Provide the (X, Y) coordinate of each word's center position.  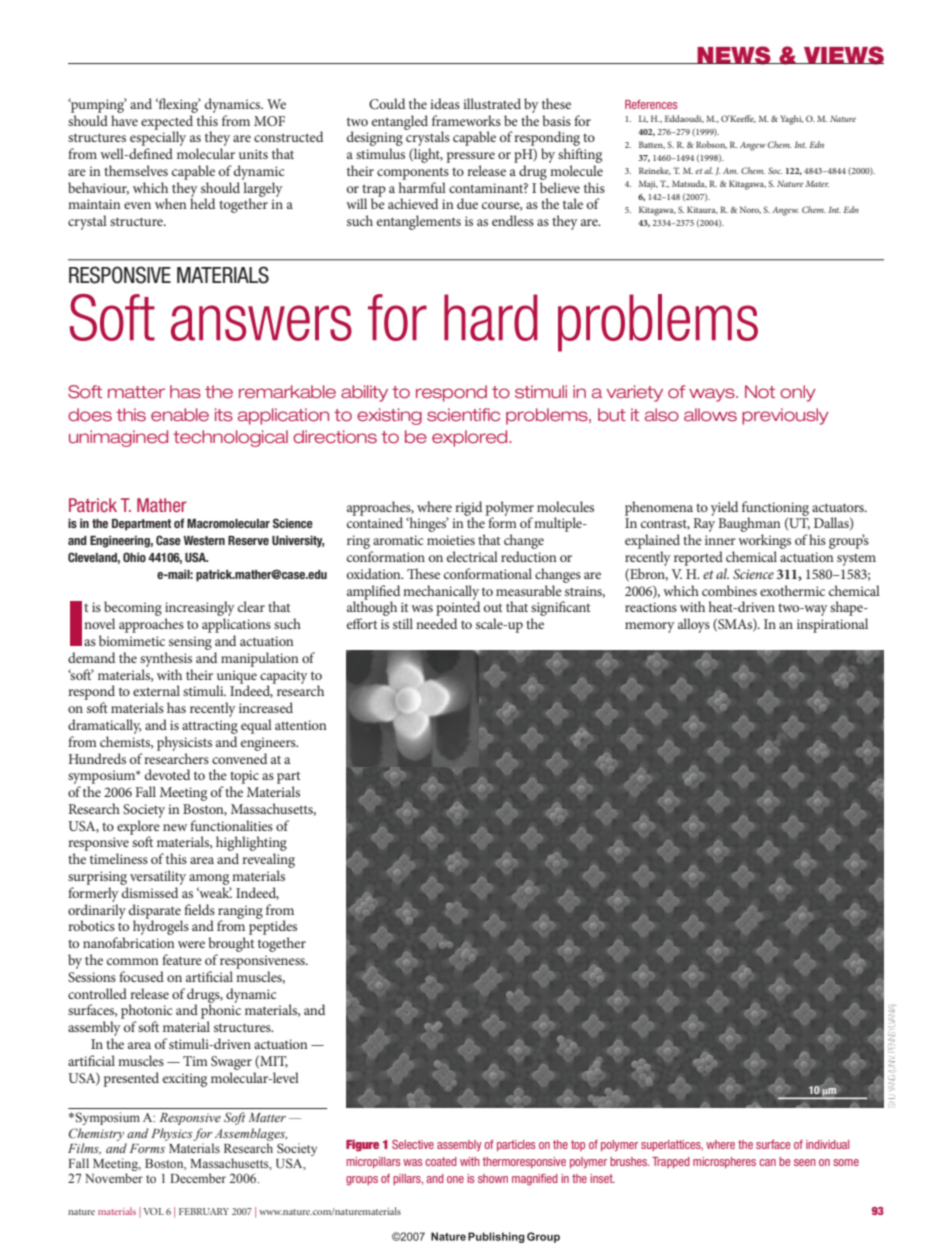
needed (436, 623)
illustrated (492, 103)
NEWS (734, 55)
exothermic (792, 590)
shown (493, 1178)
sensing (190, 643)
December (198, 1178)
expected (168, 122)
